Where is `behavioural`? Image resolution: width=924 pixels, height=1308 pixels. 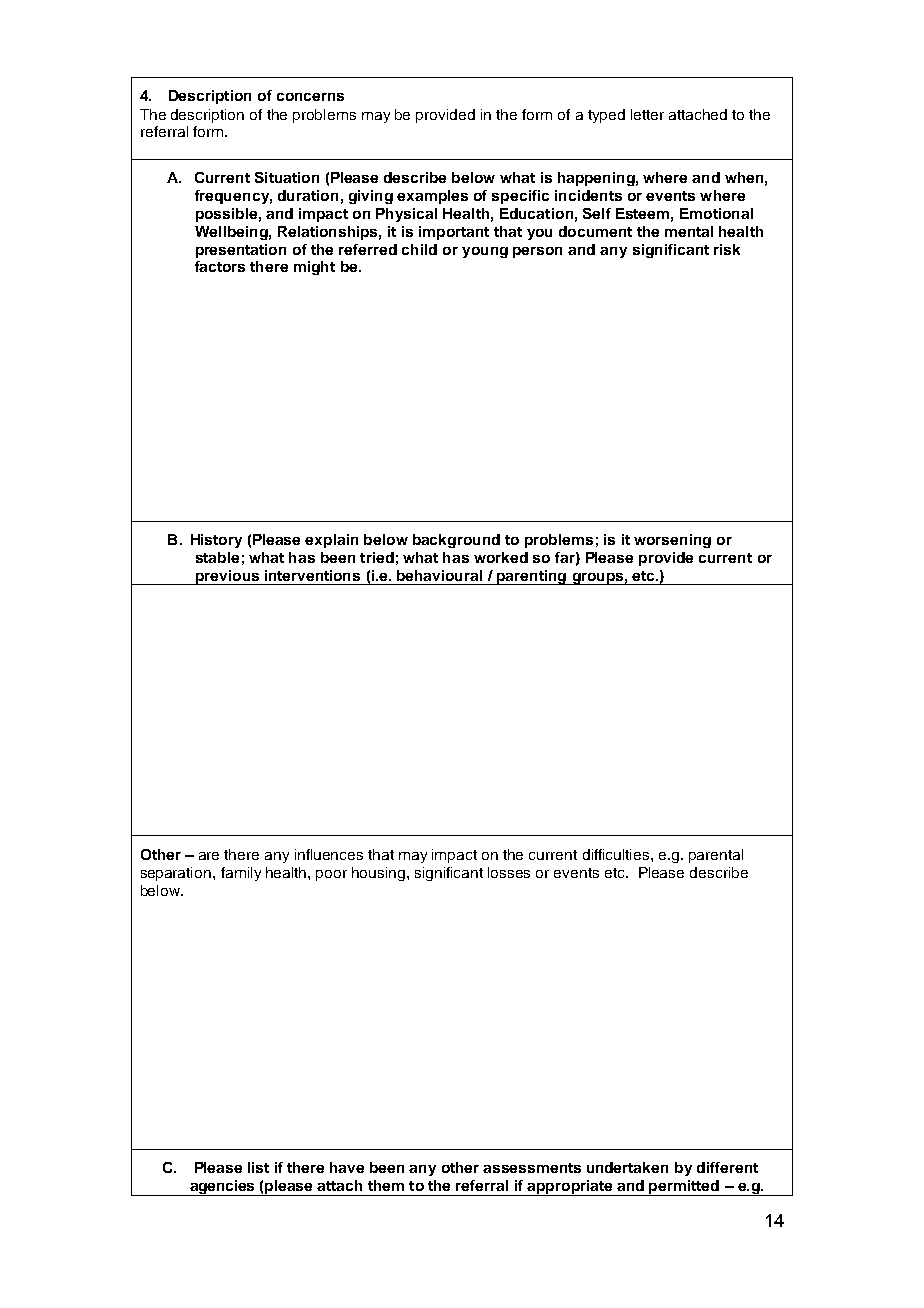
behavioural is located at coordinates (439, 575).
